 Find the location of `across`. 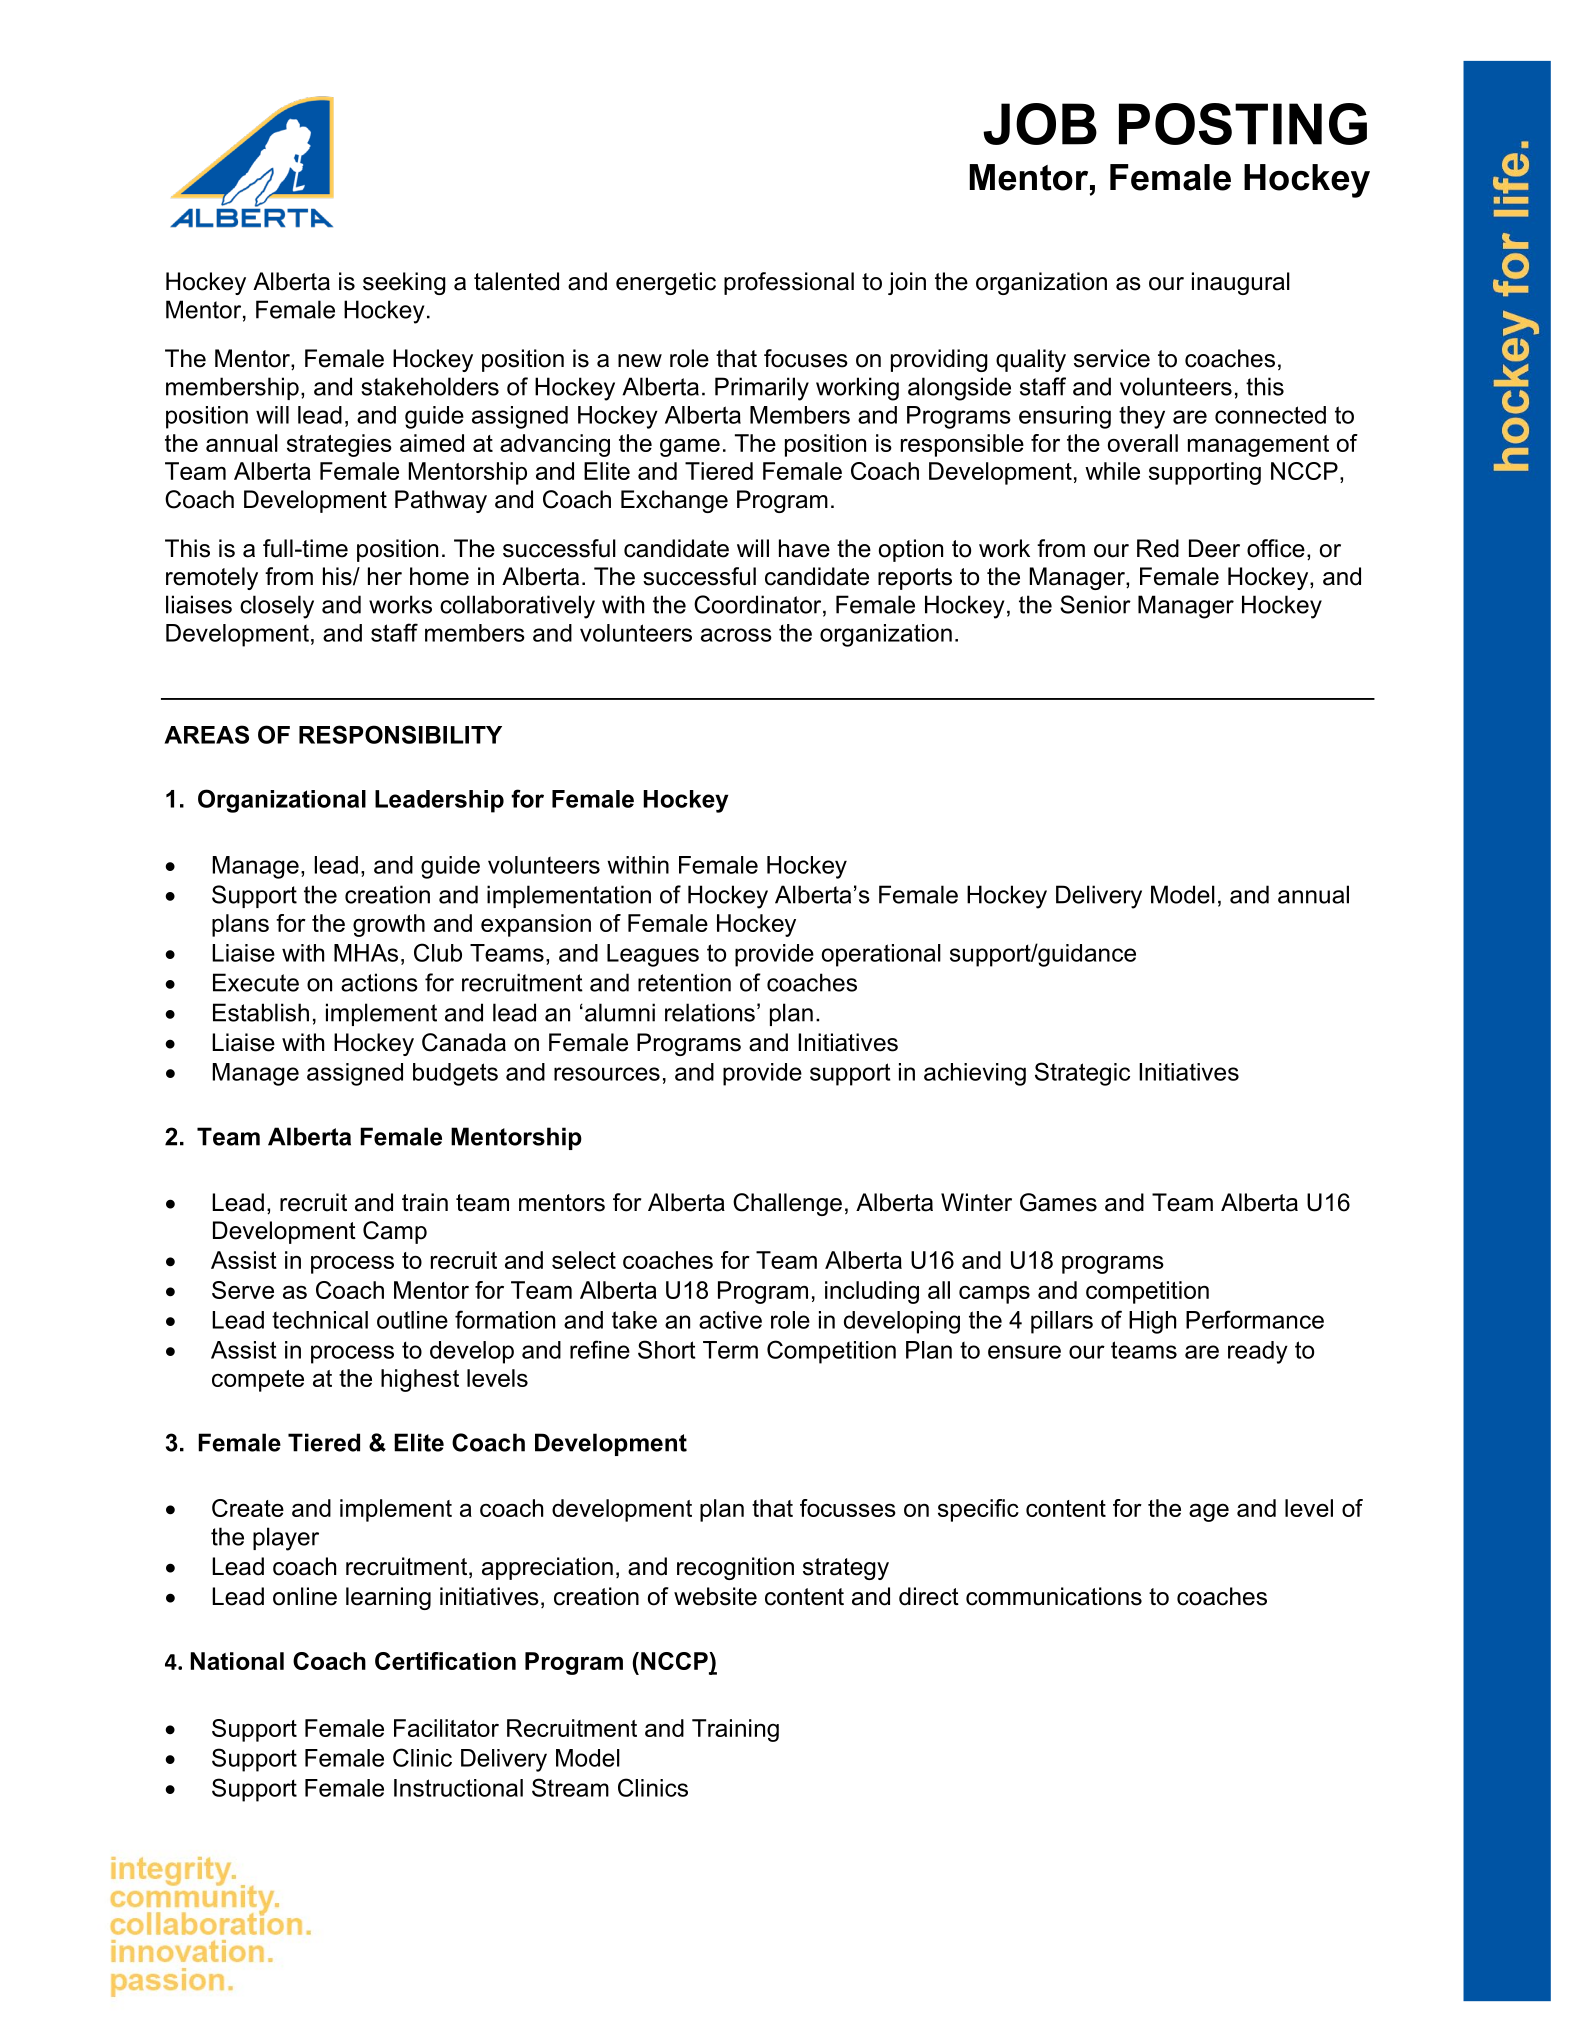

across is located at coordinates (736, 635).
